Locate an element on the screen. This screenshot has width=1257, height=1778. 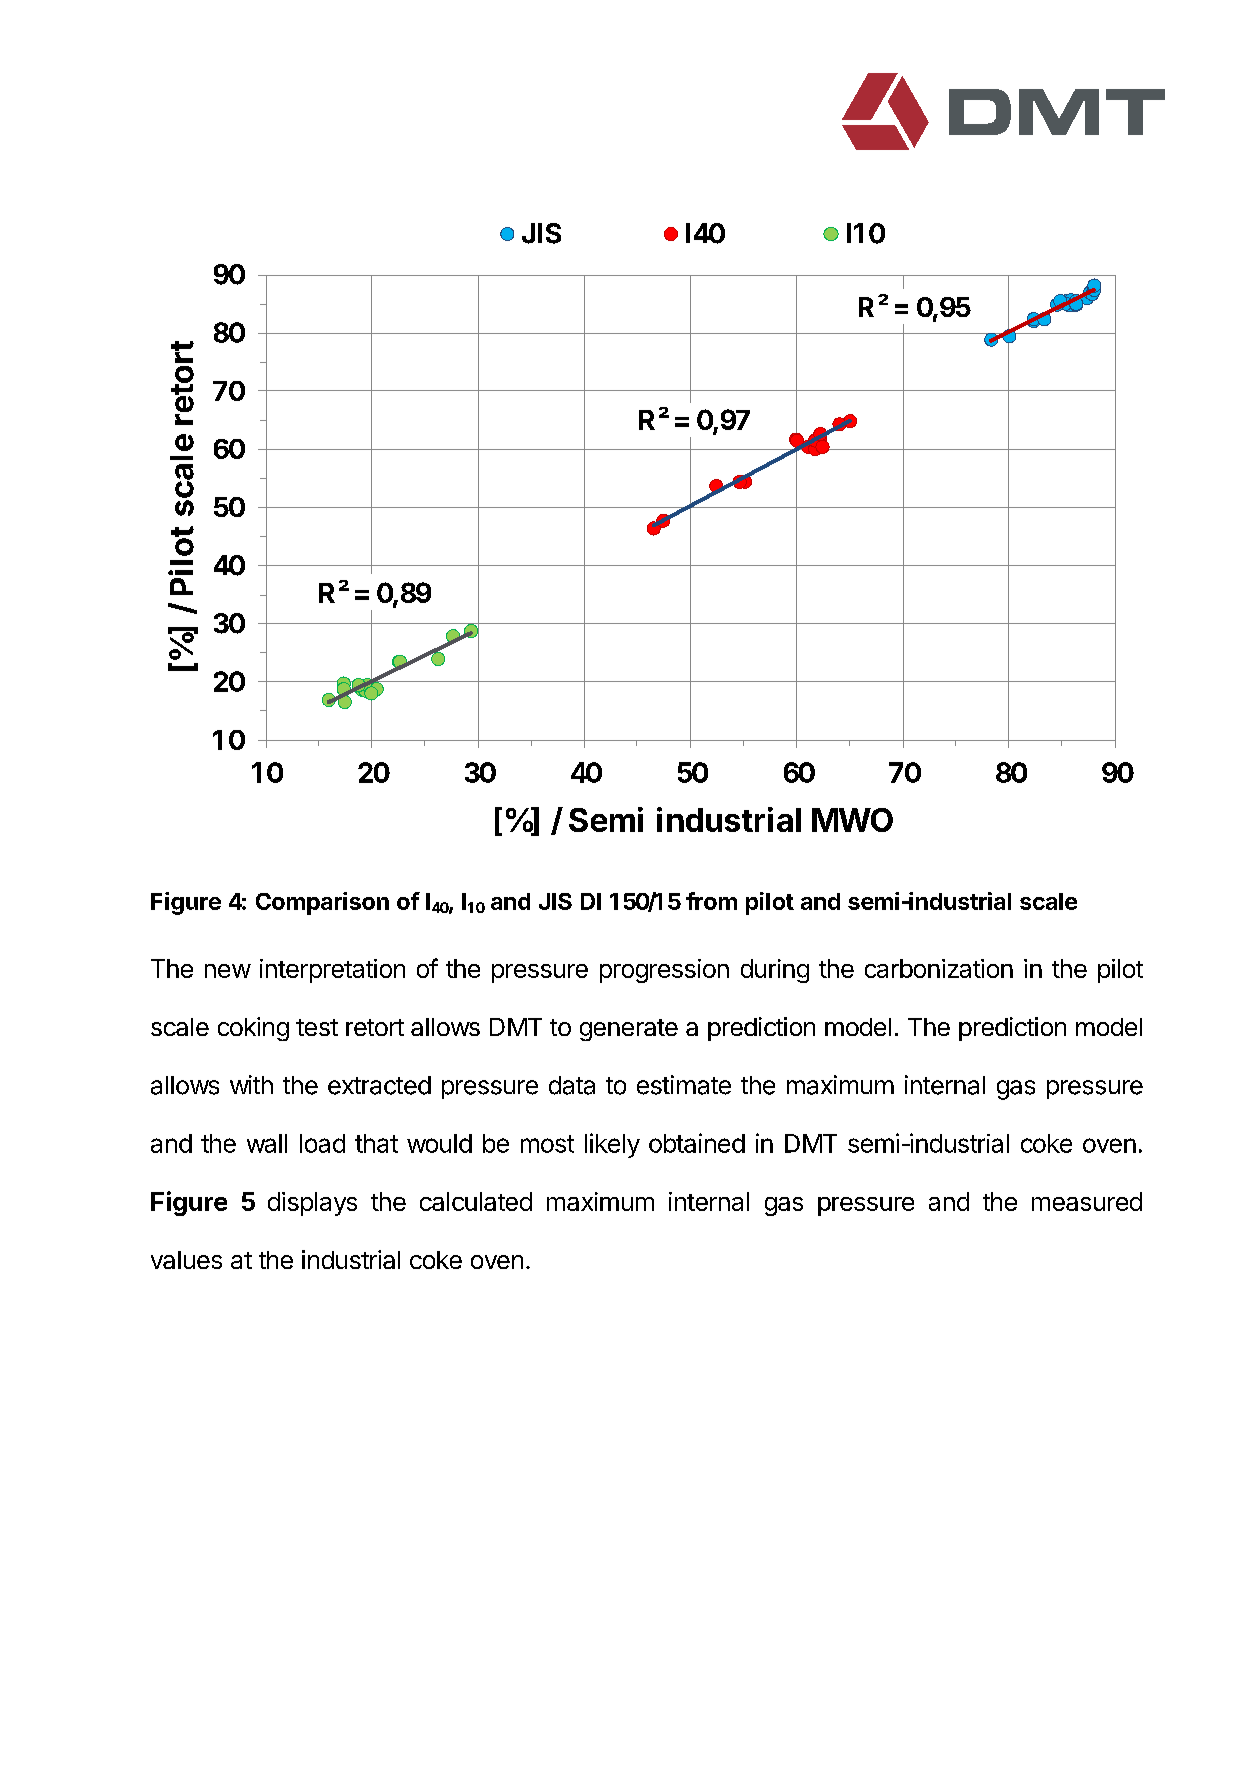
carbonization is located at coordinates (939, 968).
